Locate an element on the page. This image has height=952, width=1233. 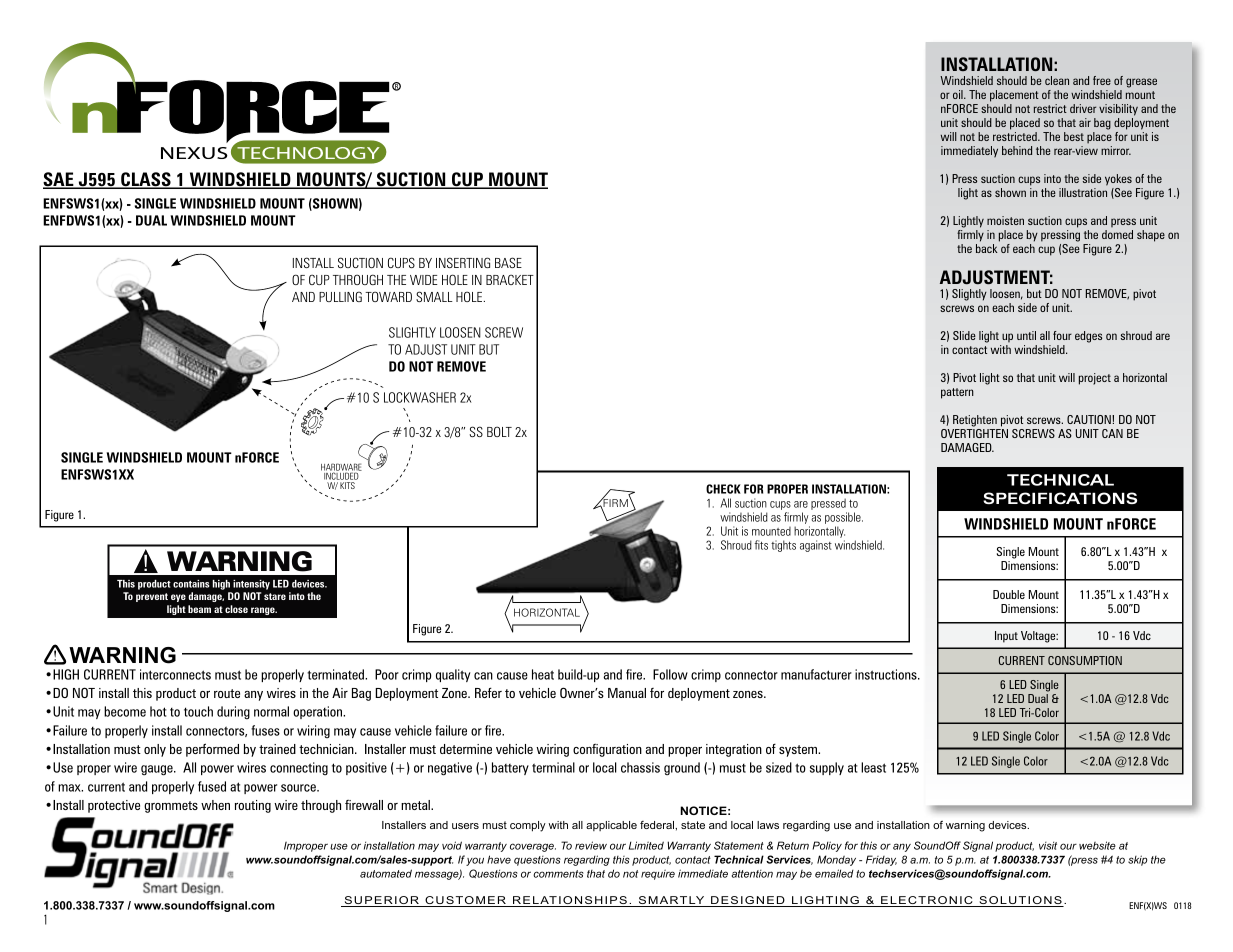
driver is located at coordinates (1083, 108).
